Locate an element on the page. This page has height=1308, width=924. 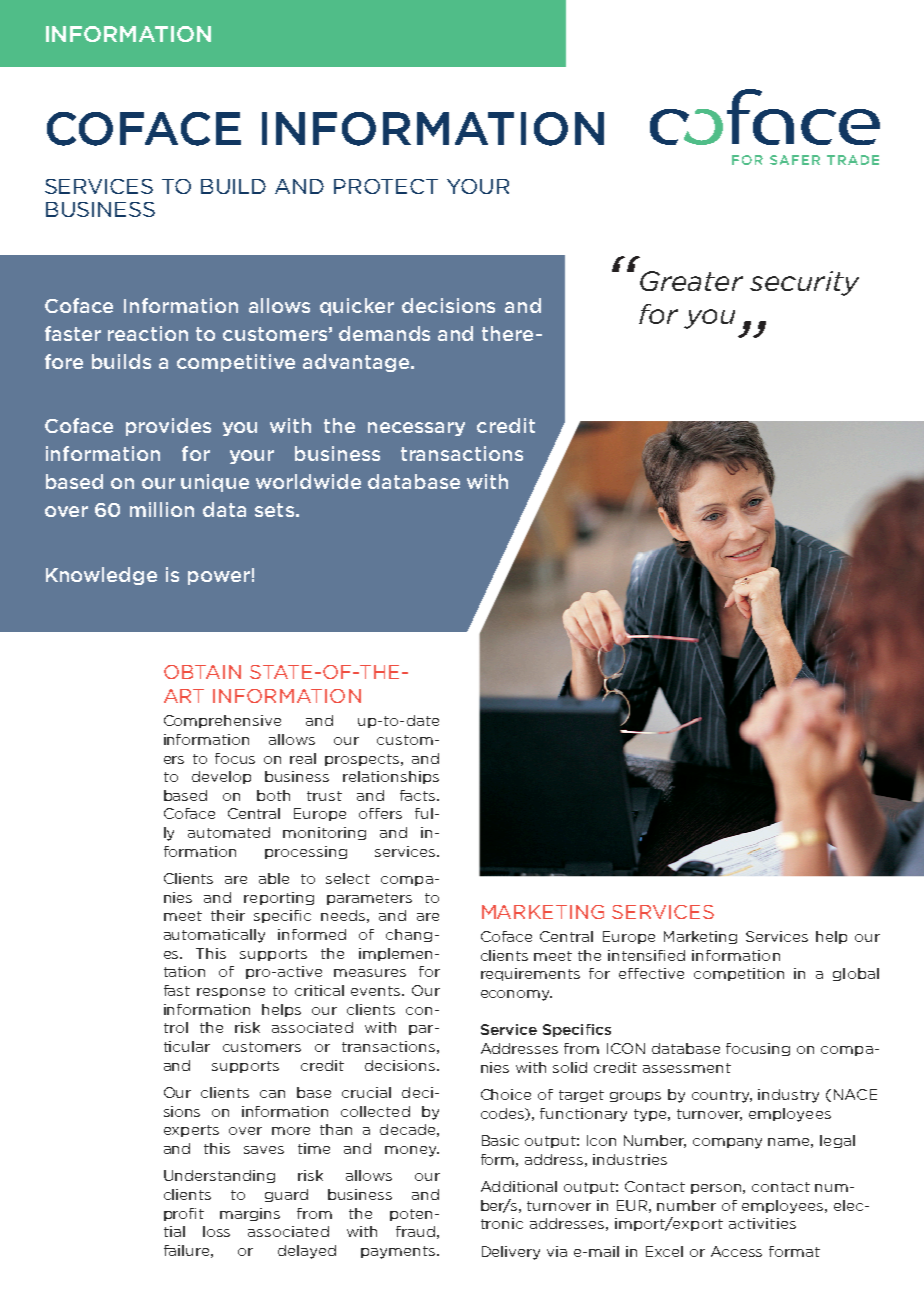
relationships is located at coordinates (391, 777).
